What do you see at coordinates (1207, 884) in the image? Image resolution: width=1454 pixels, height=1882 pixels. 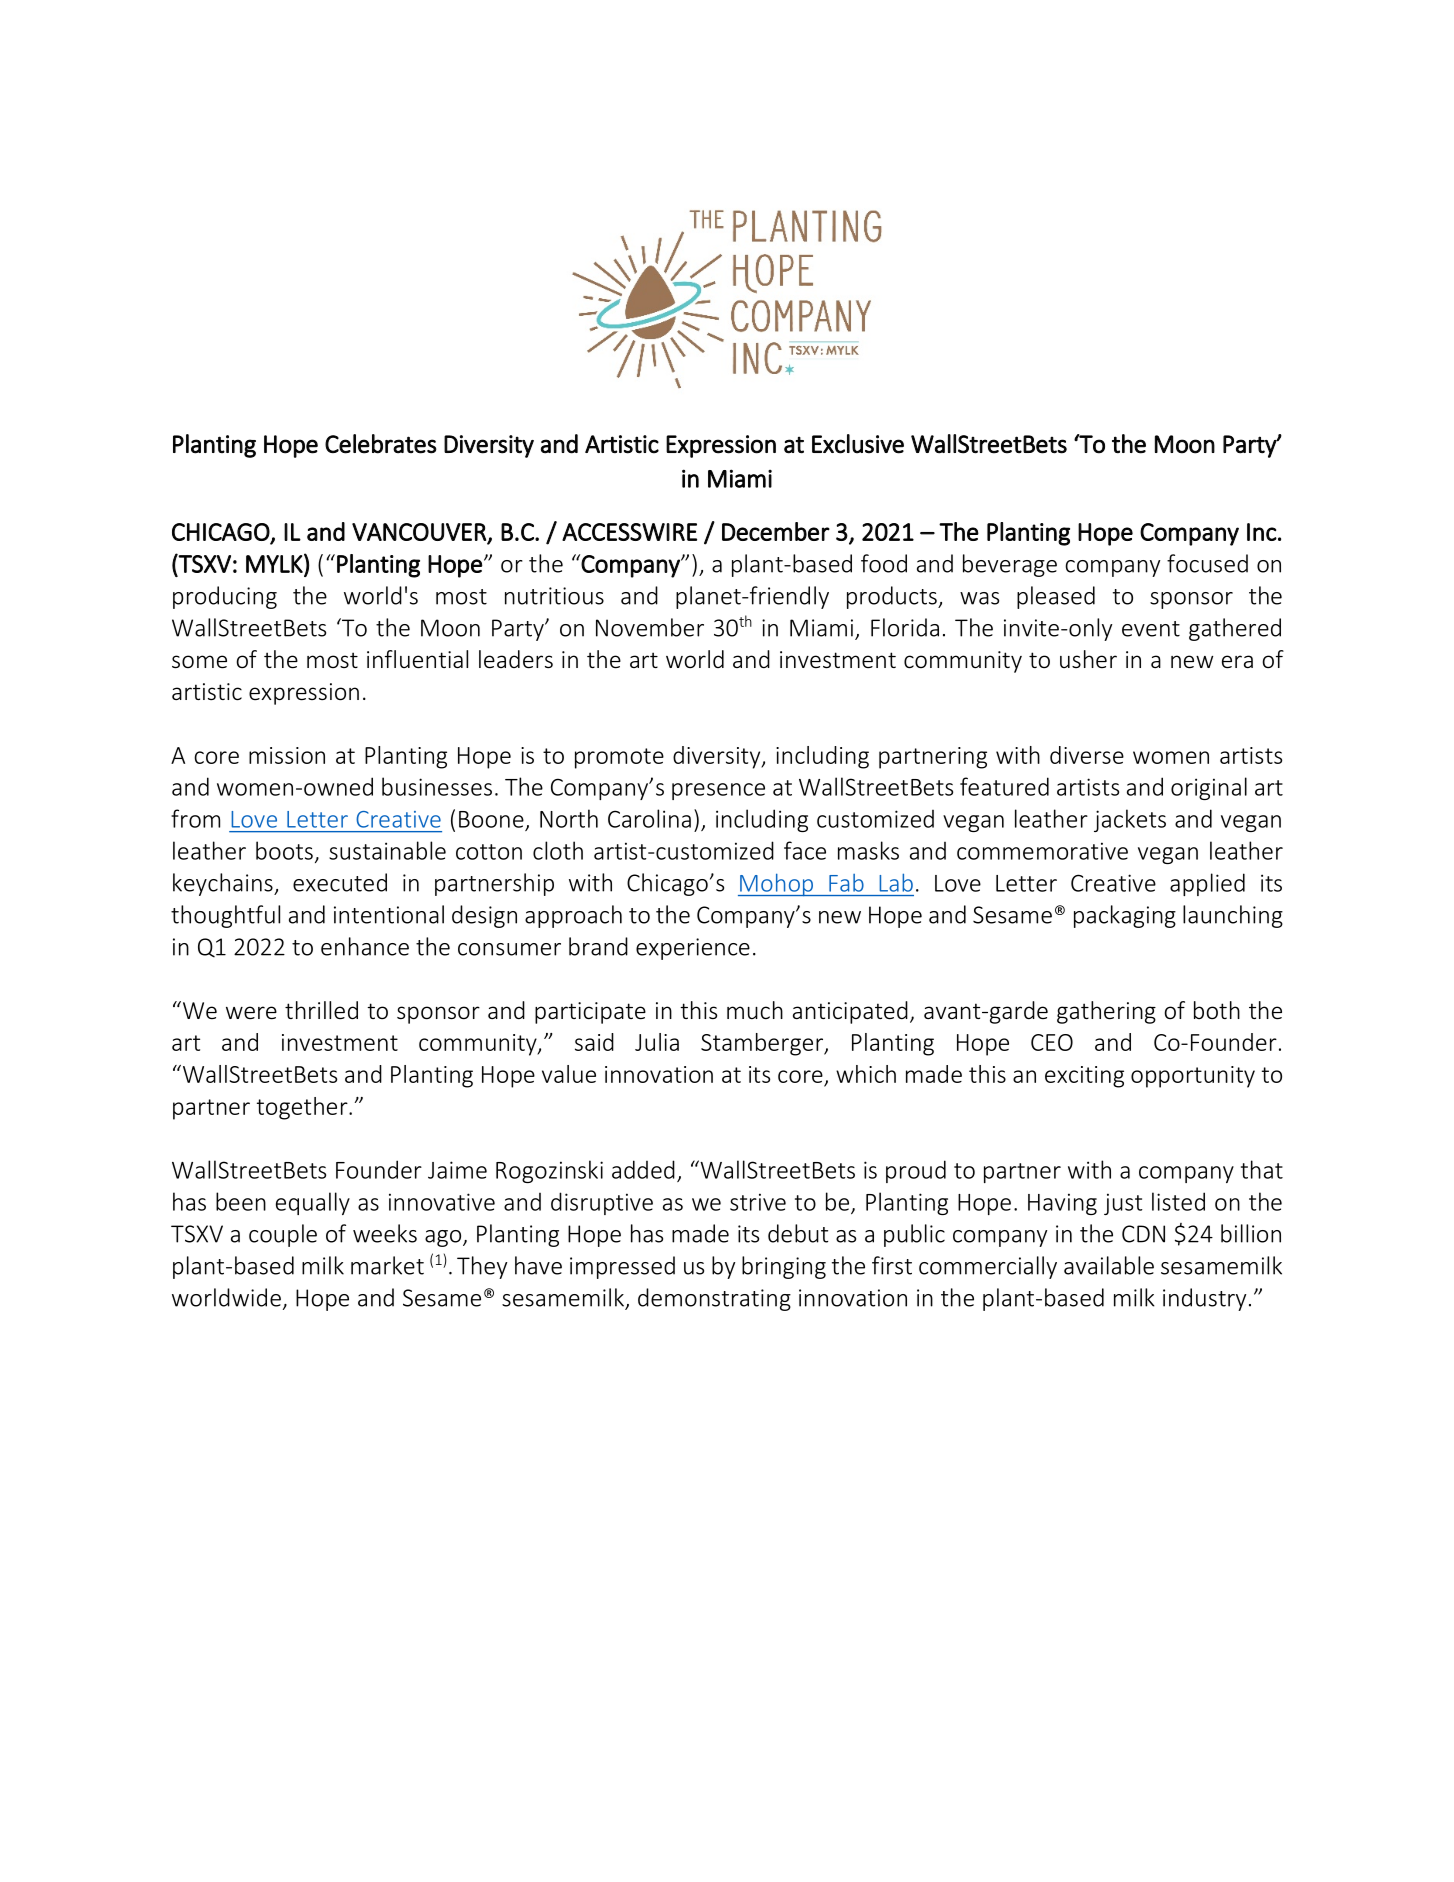 I see `applied` at bounding box center [1207, 884].
